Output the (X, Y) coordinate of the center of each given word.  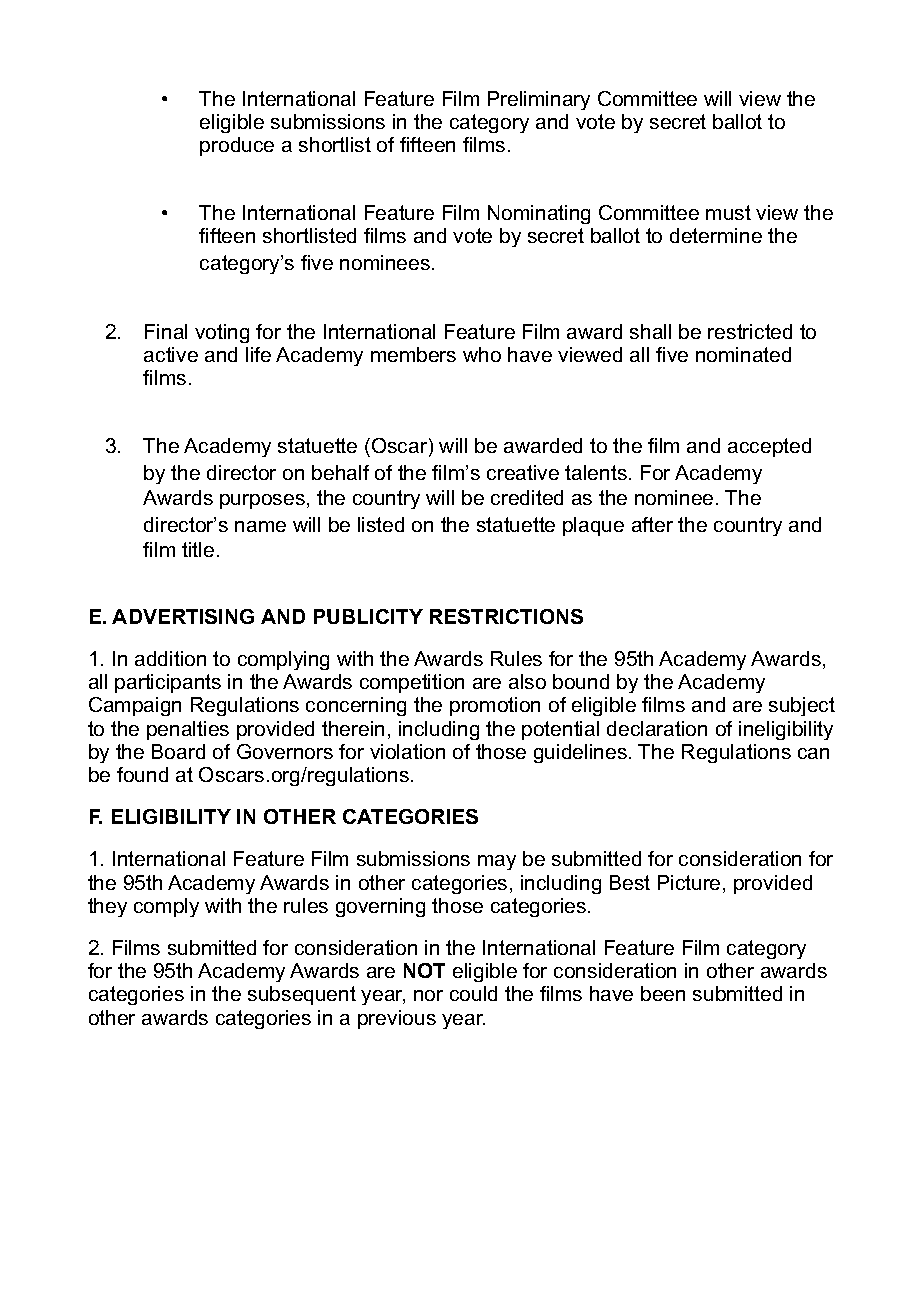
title (198, 549)
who (482, 354)
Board (178, 751)
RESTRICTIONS (506, 616)
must (728, 212)
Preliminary (539, 100)
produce (237, 146)
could (473, 993)
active (171, 354)
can (813, 753)
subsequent (302, 995)
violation (407, 751)
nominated (743, 354)
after (652, 524)
